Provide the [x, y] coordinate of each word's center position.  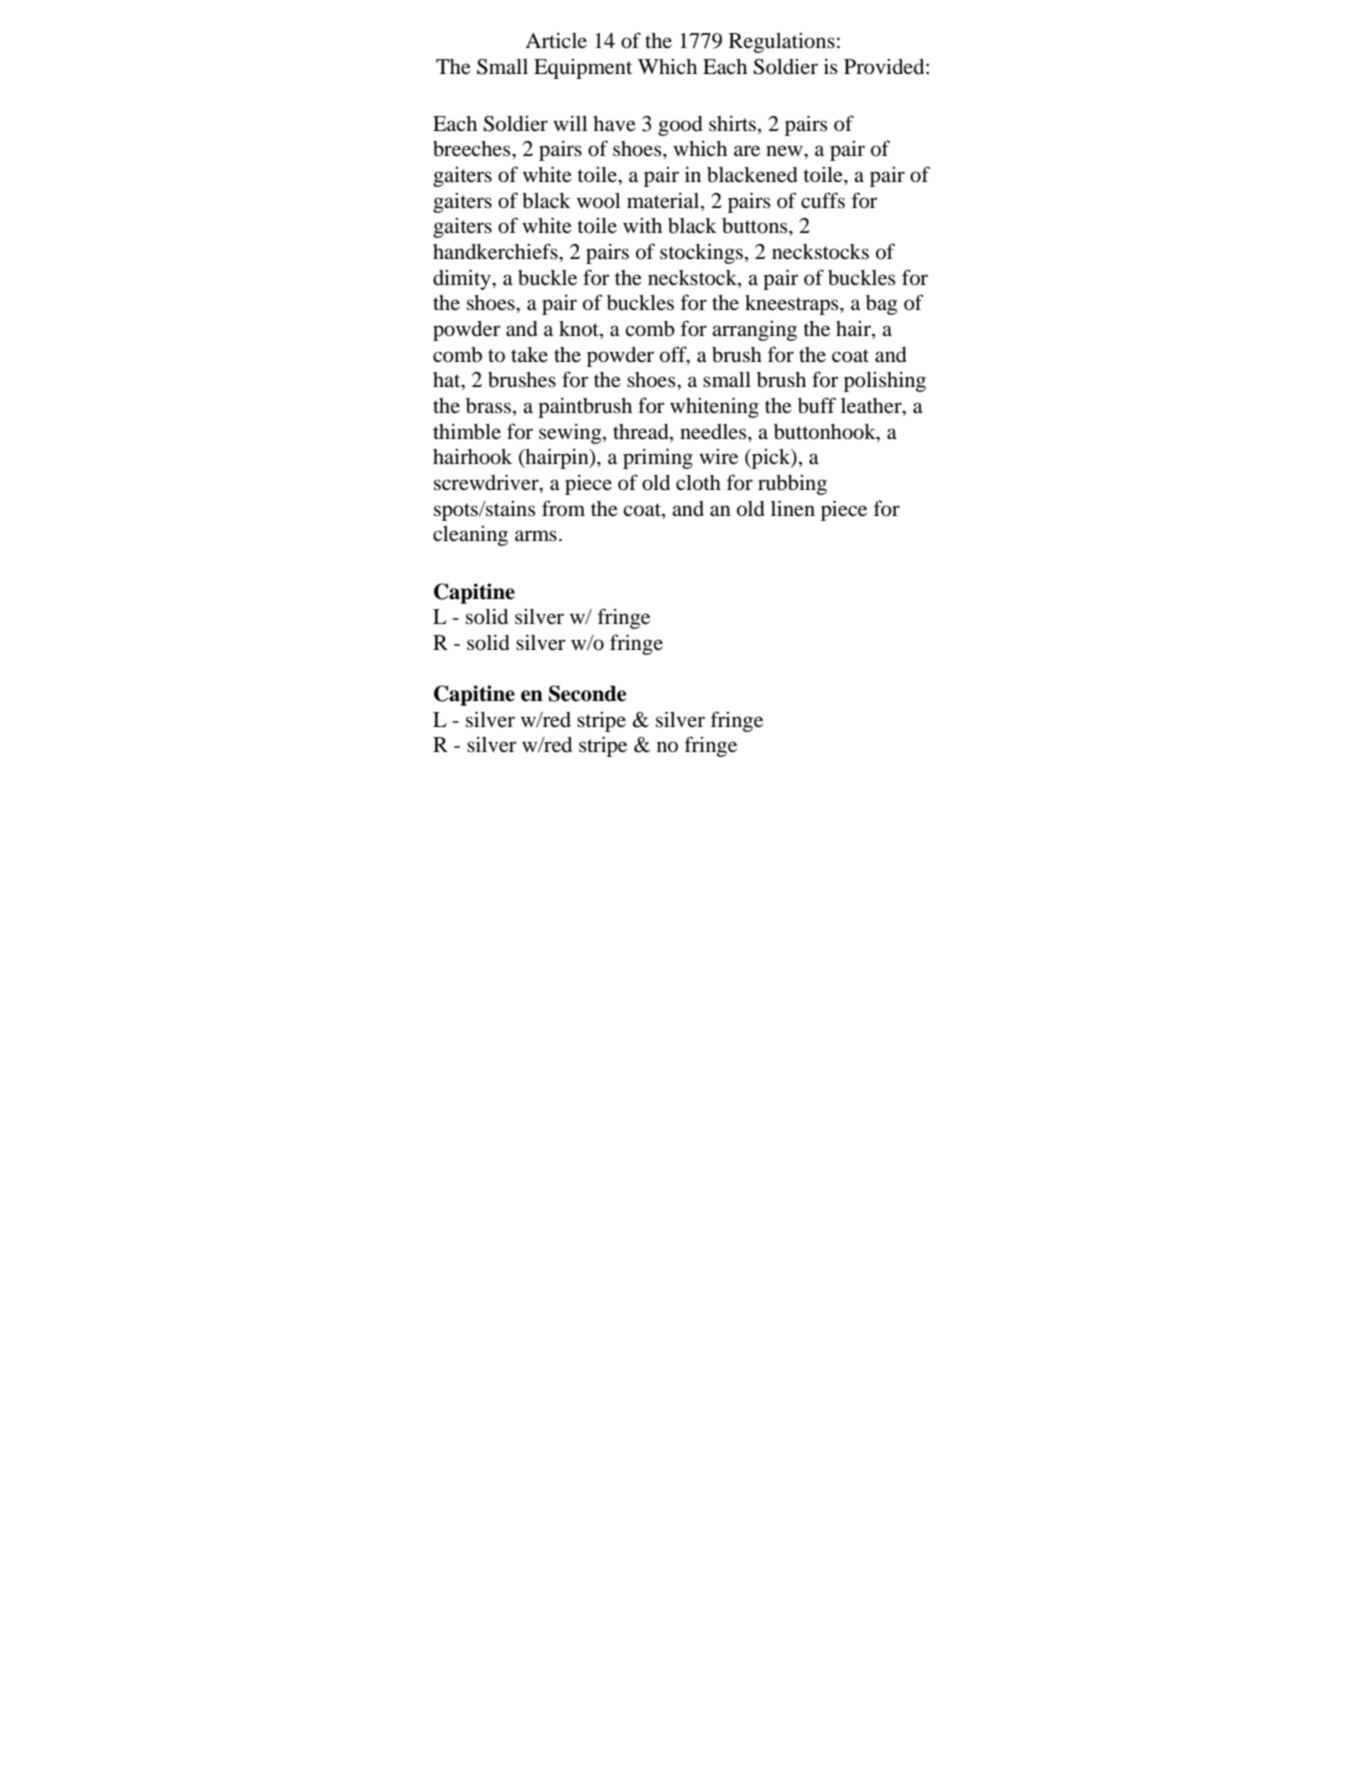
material [664, 201]
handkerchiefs [496, 251]
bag [881, 305]
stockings [703, 253]
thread [642, 432]
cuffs [823, 200]
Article [556, 40]
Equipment [583, 69]
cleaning [470, 536]
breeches [473, 149]
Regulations [782, 43]
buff [817, 405]
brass [490, 407]
